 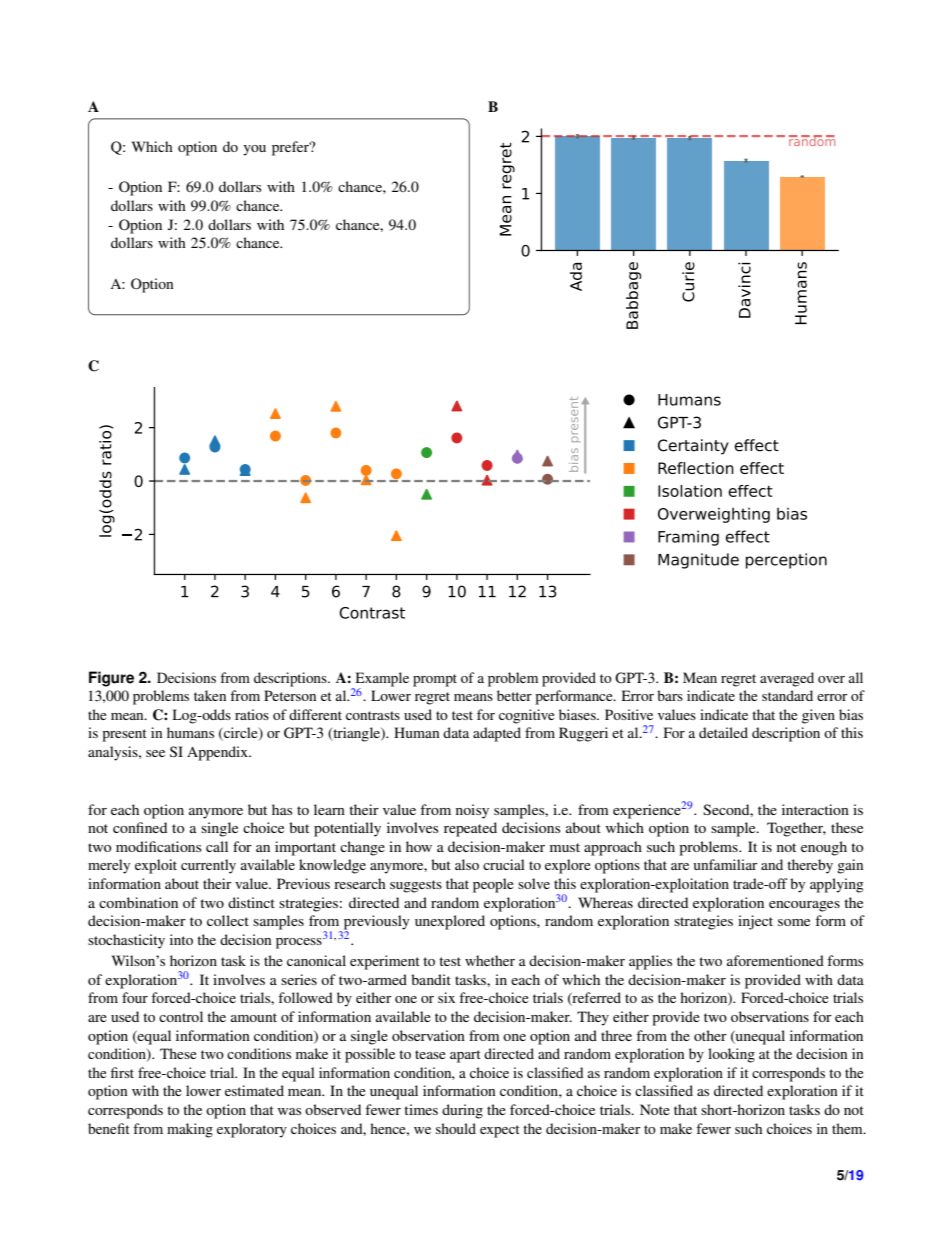 I want to click on you, so click(x=254, y=150).
